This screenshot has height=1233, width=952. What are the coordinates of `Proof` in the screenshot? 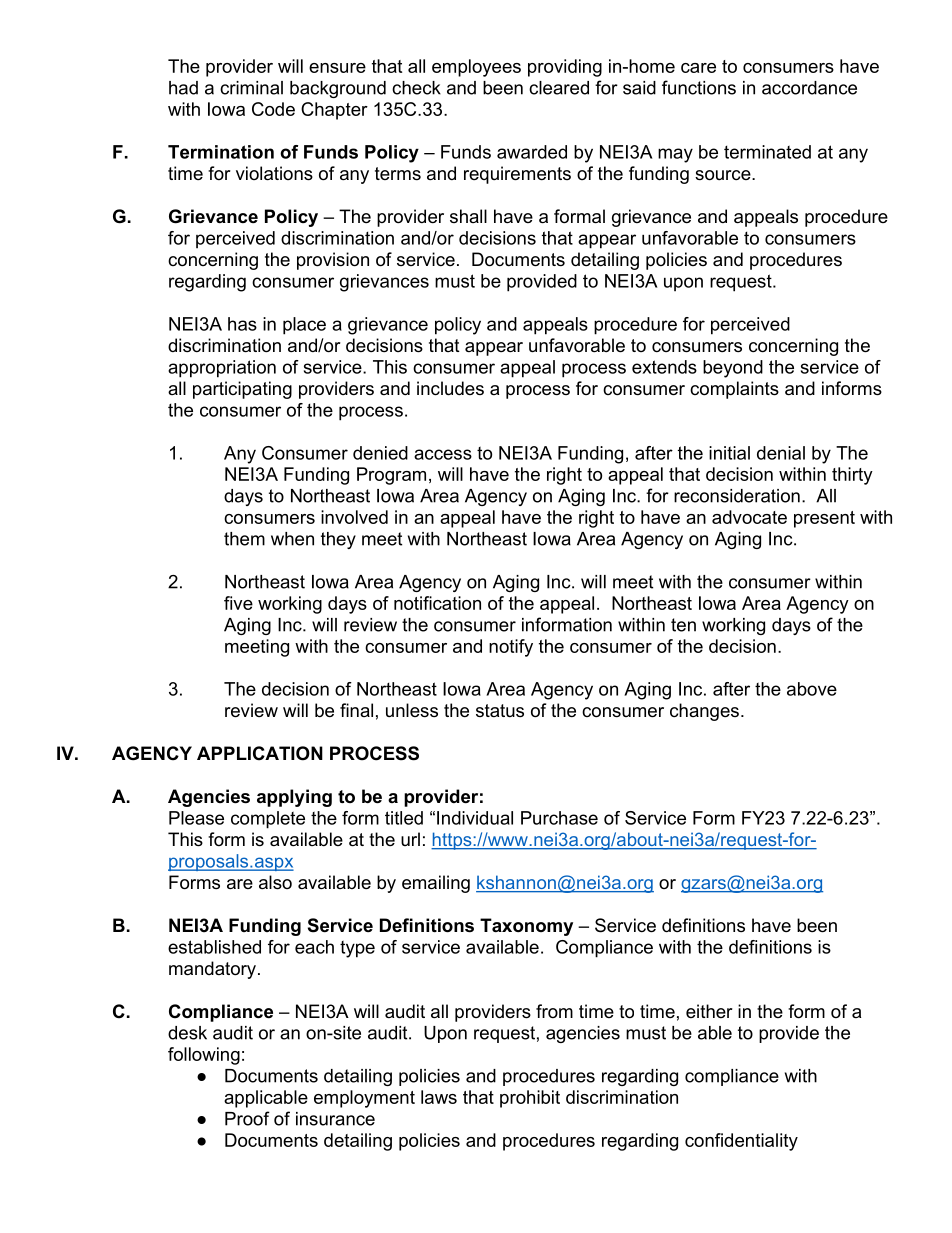 It's located at (247, 1118).
